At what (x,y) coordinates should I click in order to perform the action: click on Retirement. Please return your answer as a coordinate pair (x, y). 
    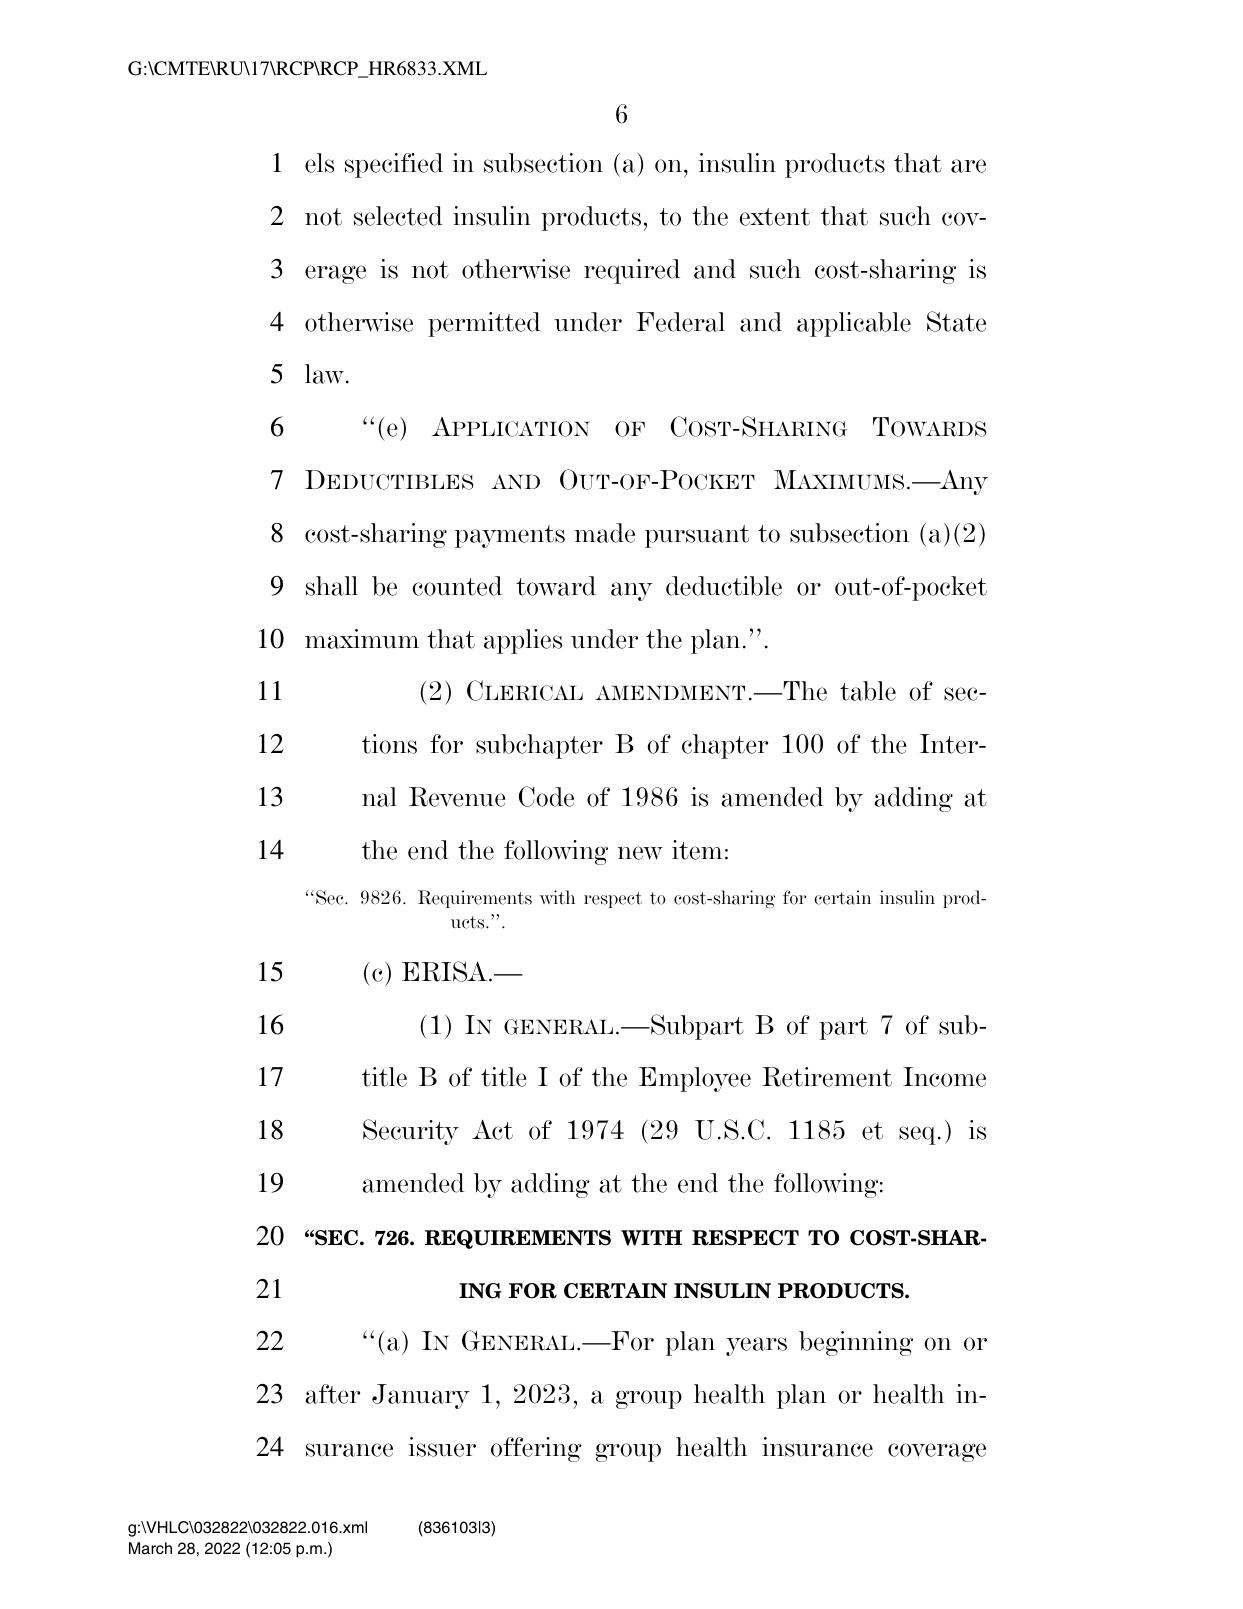
    Looking at the image, I should click on (827, 1077).
